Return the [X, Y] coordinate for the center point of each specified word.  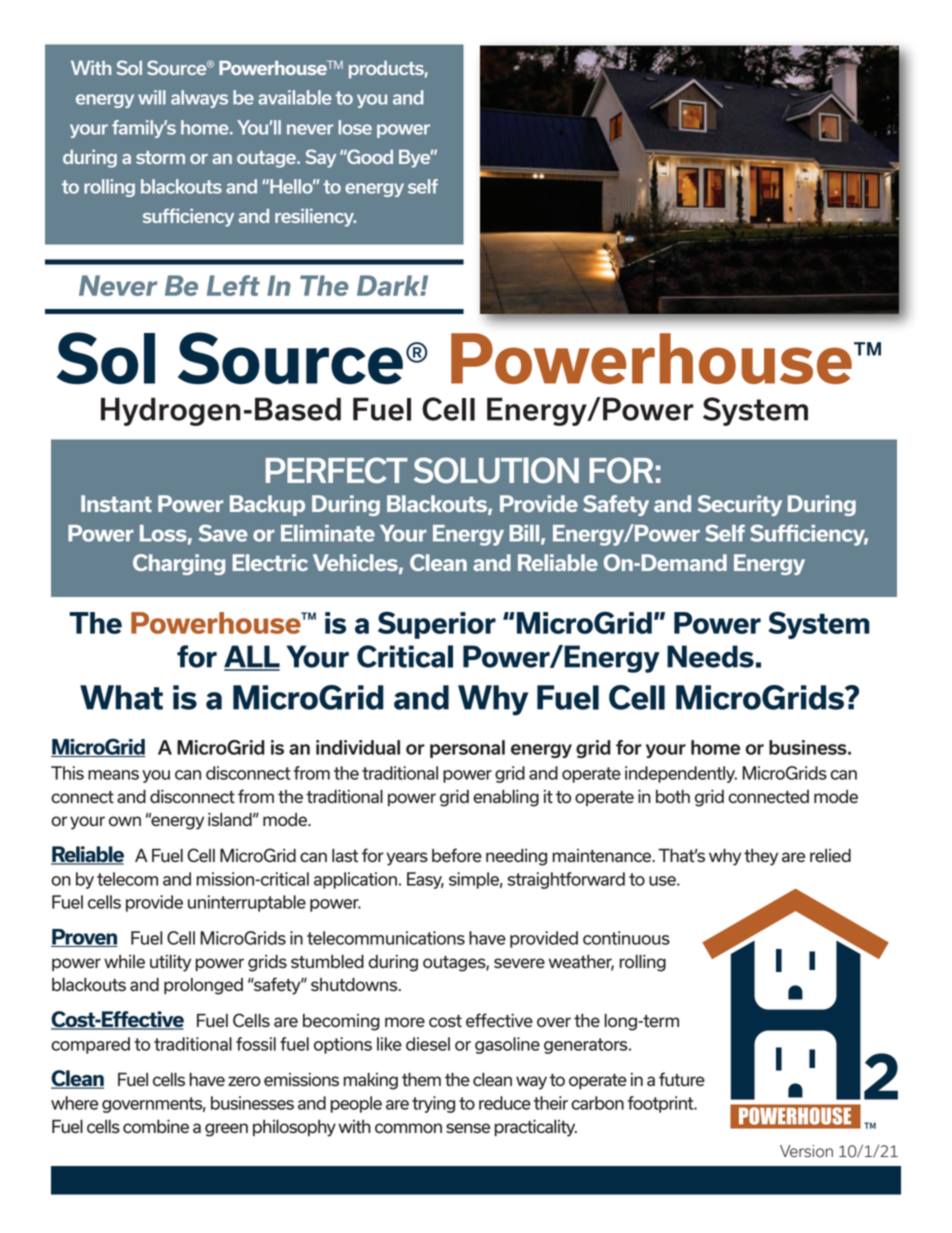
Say [321, 158]
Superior [437, 625]
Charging [179, 564]
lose [355, 127]
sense [468, 1128]
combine [156, 1127]
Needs [710, 656]
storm [160, 157]
